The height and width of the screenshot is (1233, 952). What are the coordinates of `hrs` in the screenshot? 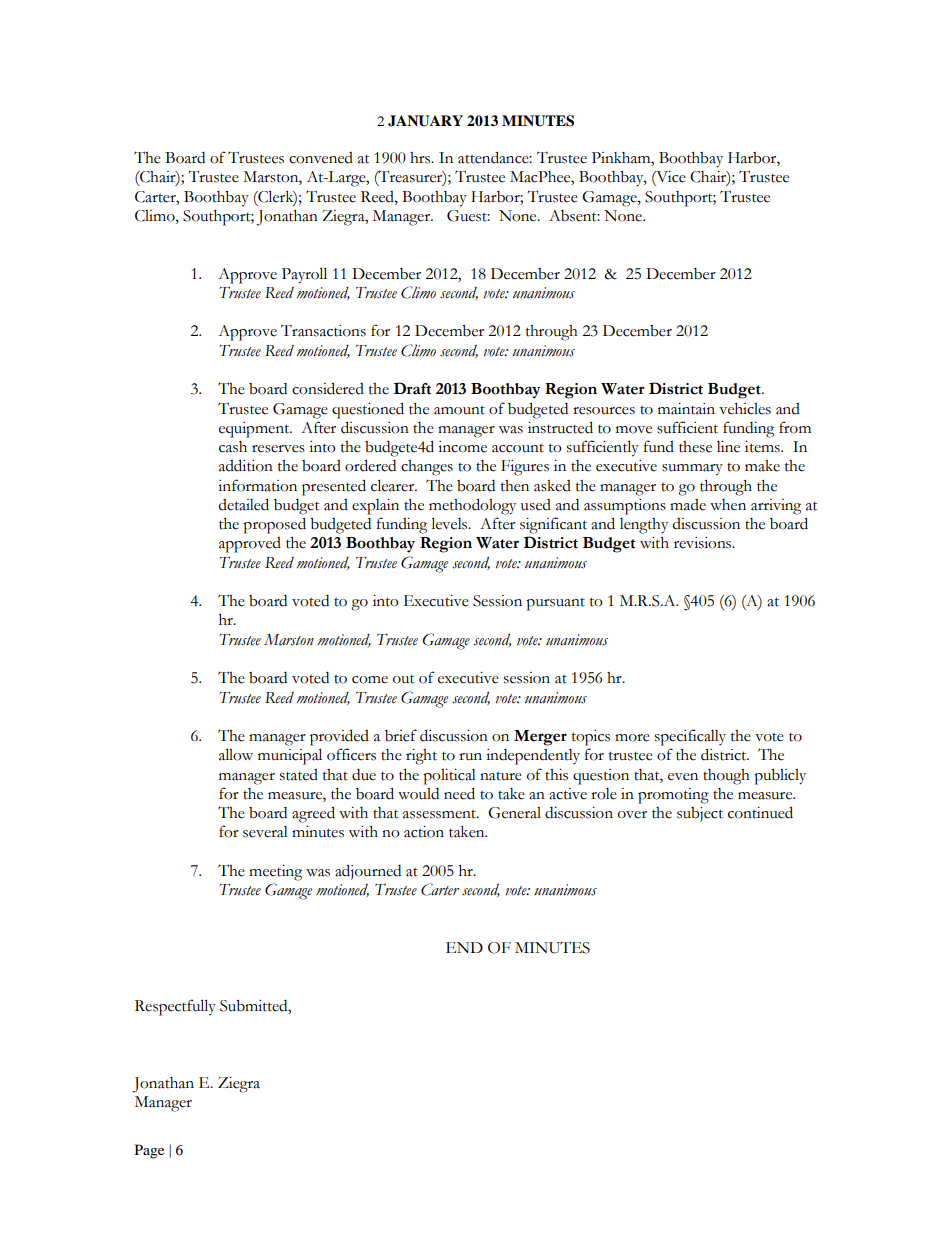 It's located at (421, 158).
